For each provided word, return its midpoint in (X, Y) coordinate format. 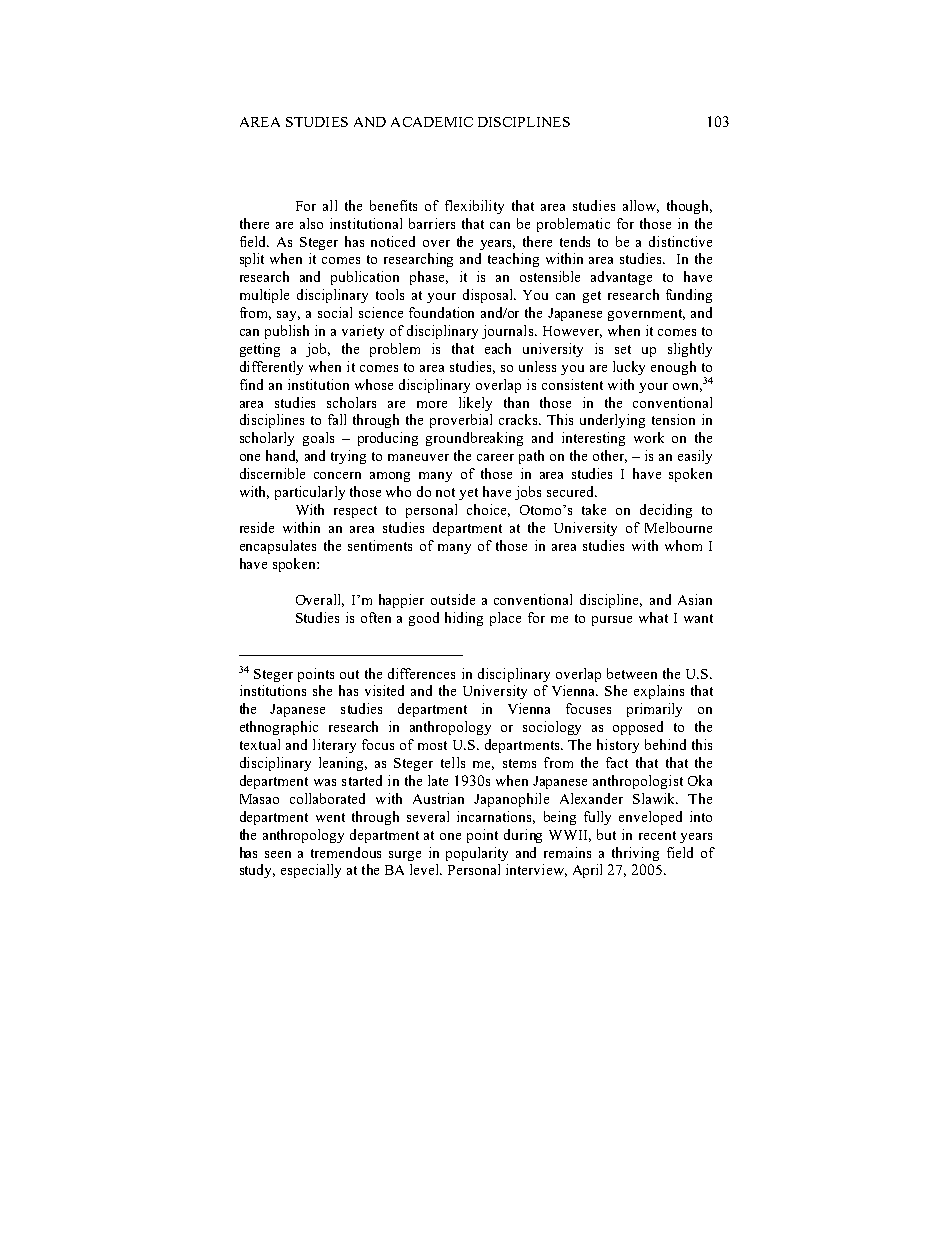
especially (311, 871)
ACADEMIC (432, 122)
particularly (310, 493)
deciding (666, 511)
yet (468, 494)
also (311, 223)
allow (641, 206)
